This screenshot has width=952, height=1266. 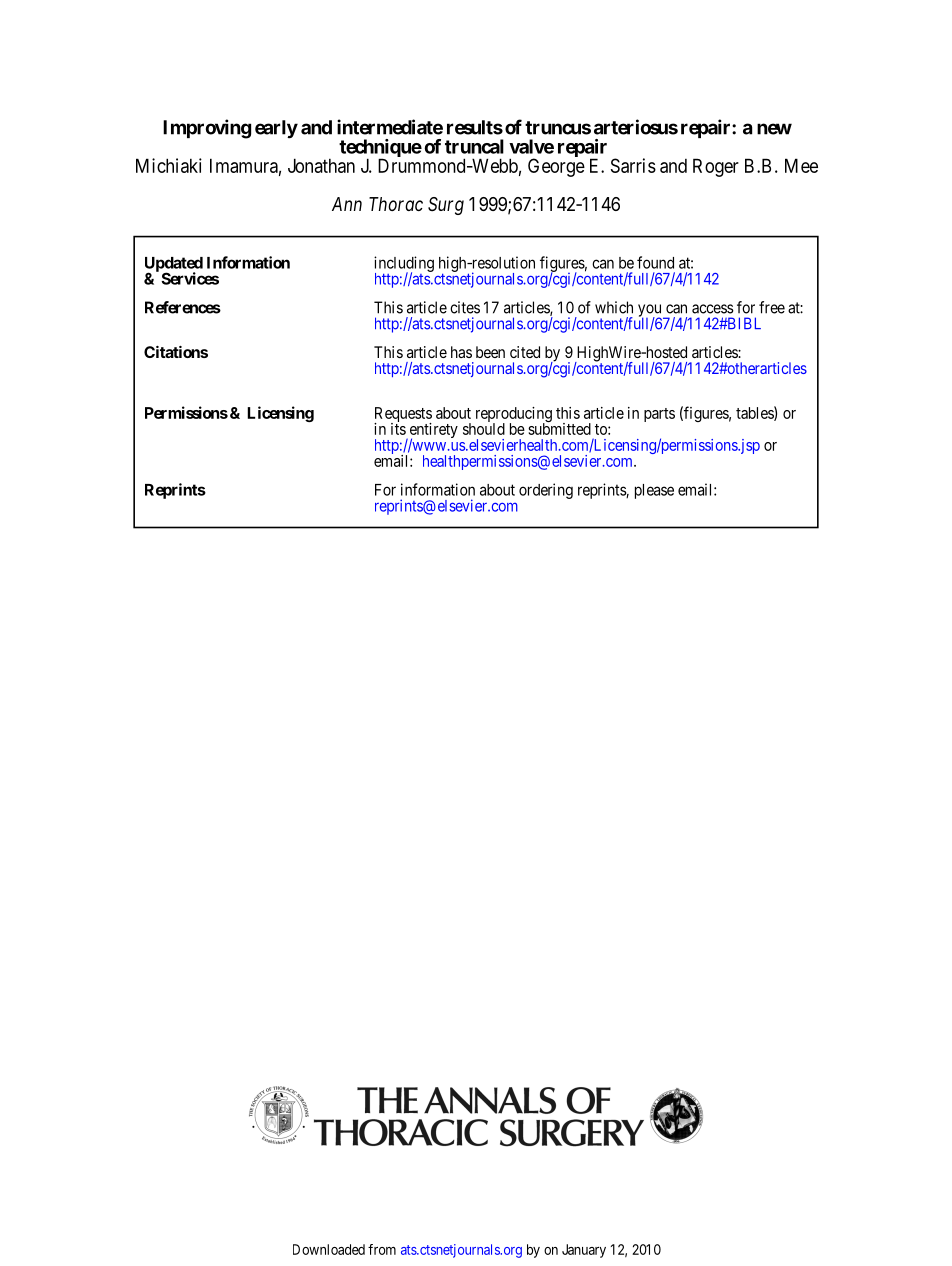 I want to click on from, so click(x=382, y=1249).
